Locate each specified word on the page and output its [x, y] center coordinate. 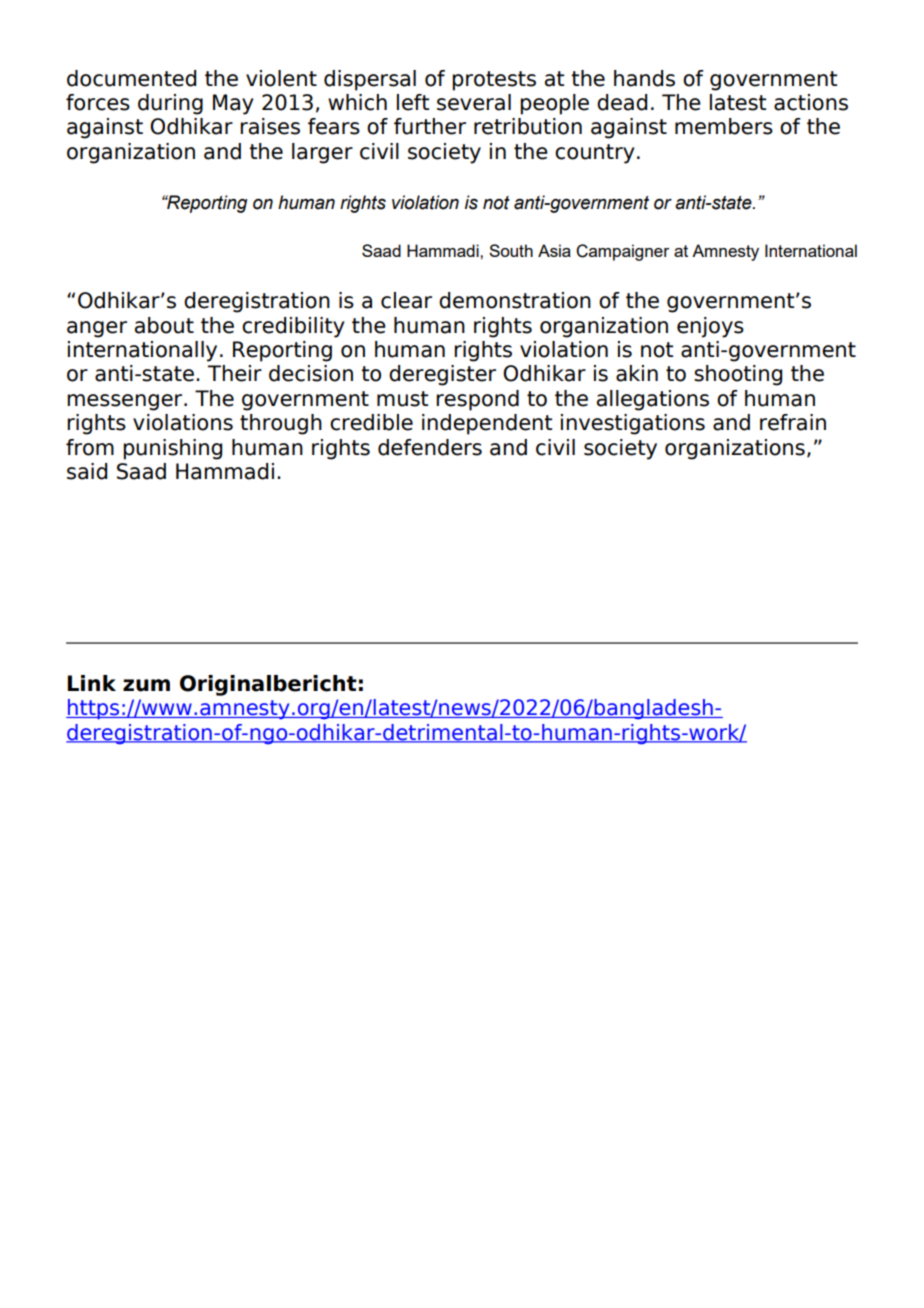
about [164, 325]
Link [91, 683]
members [724, 126]
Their [235, 373]
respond [477, 400]
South [511, 250]
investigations [633, 424]
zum [146, 685]
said [87, 471]
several [474, 102]
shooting [738, 375]
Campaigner [622, 252]
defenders [430, 447]
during [170, 104]
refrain [793, 422]
